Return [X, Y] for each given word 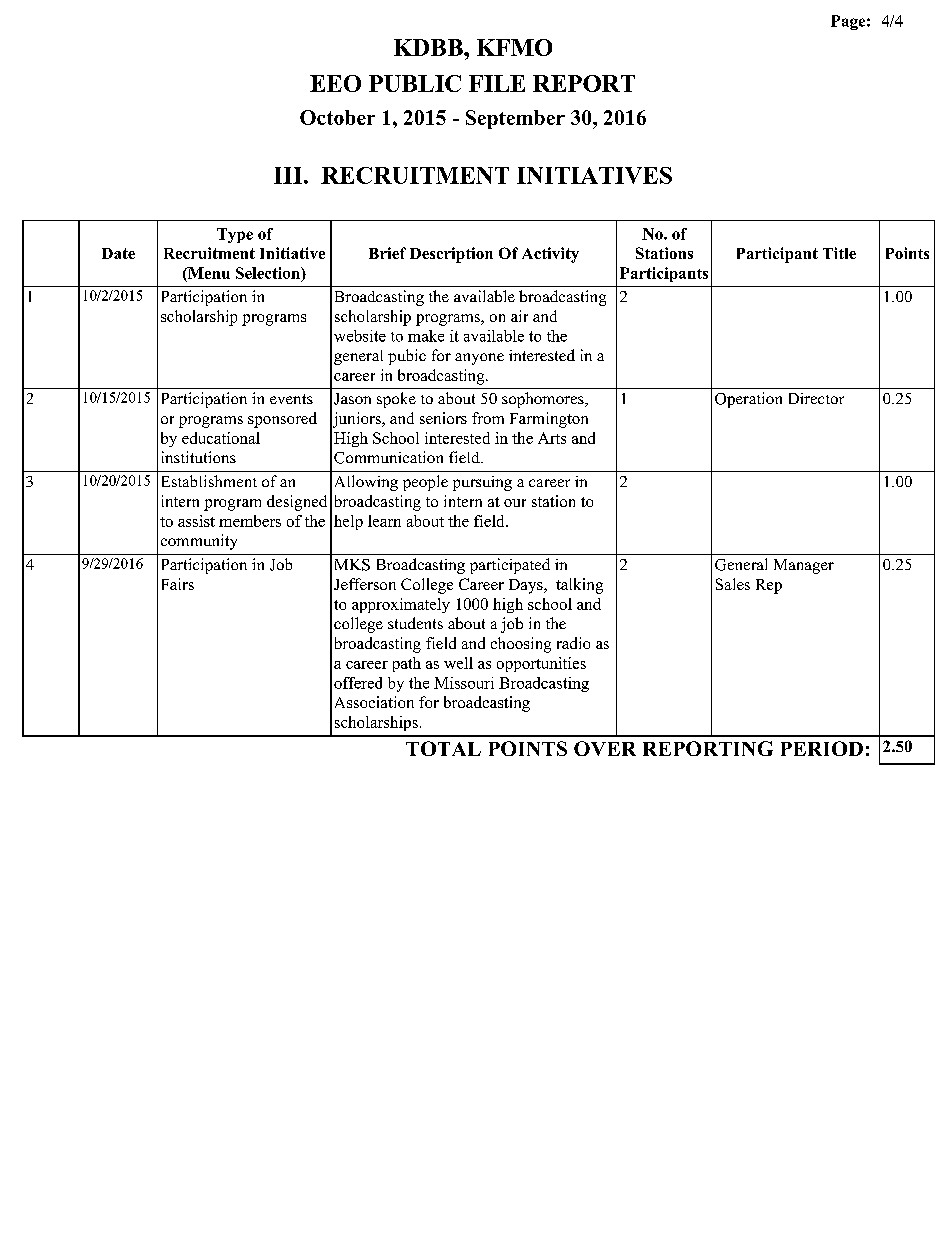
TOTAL [443, 748]
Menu [208, 273]
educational [221, 438]
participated [510, 566]
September [515, 119]
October [337, 117]
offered [358, 683]
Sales [733, 584]
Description [451, 255]
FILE [497, 83]
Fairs [178, 584]
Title [839, 253]
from [488, 418]
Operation [748, 400]
